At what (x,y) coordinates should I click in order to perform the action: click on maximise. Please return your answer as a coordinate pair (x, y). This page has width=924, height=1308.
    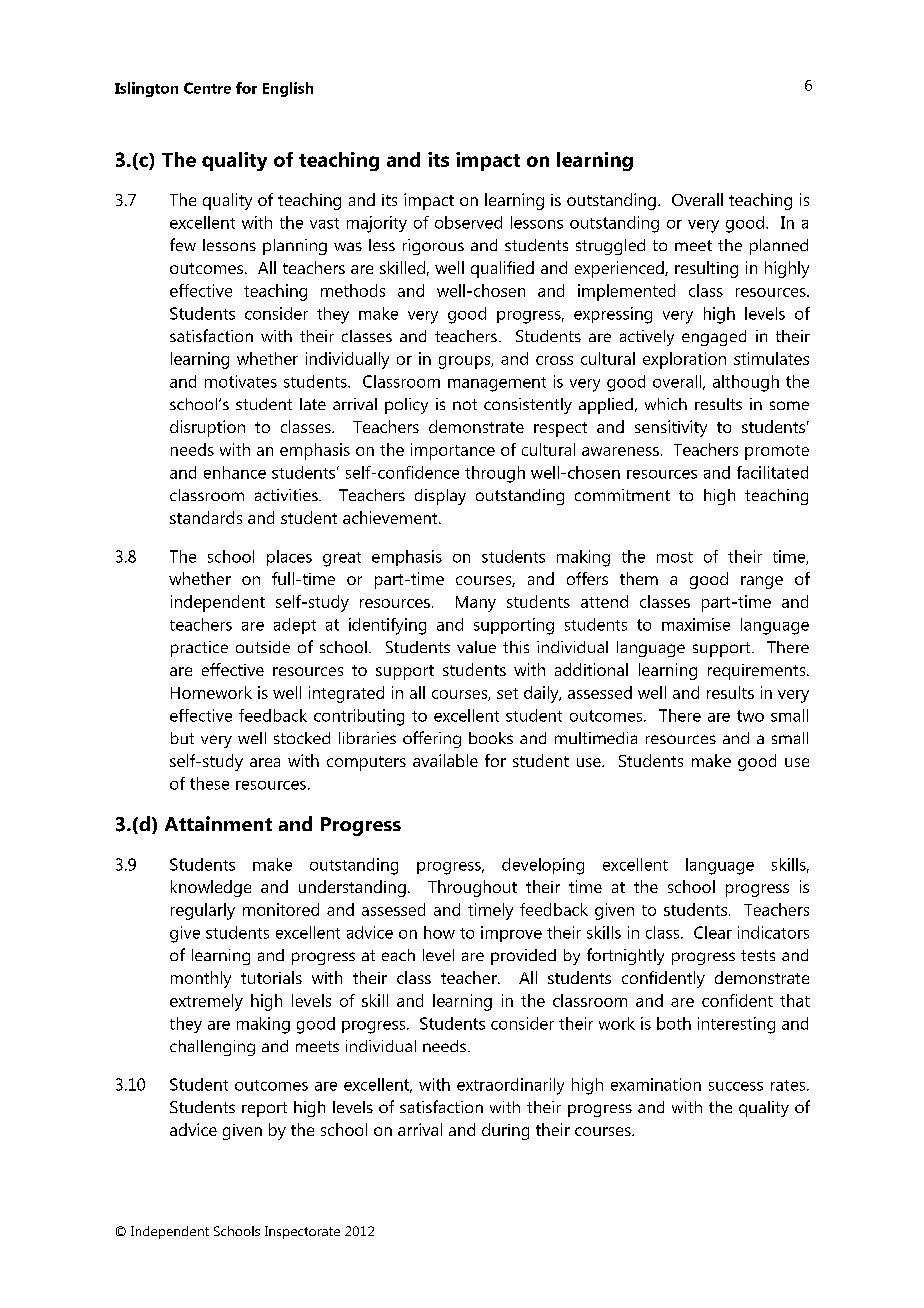
    Looking at the image, I should click on (696, 624).
